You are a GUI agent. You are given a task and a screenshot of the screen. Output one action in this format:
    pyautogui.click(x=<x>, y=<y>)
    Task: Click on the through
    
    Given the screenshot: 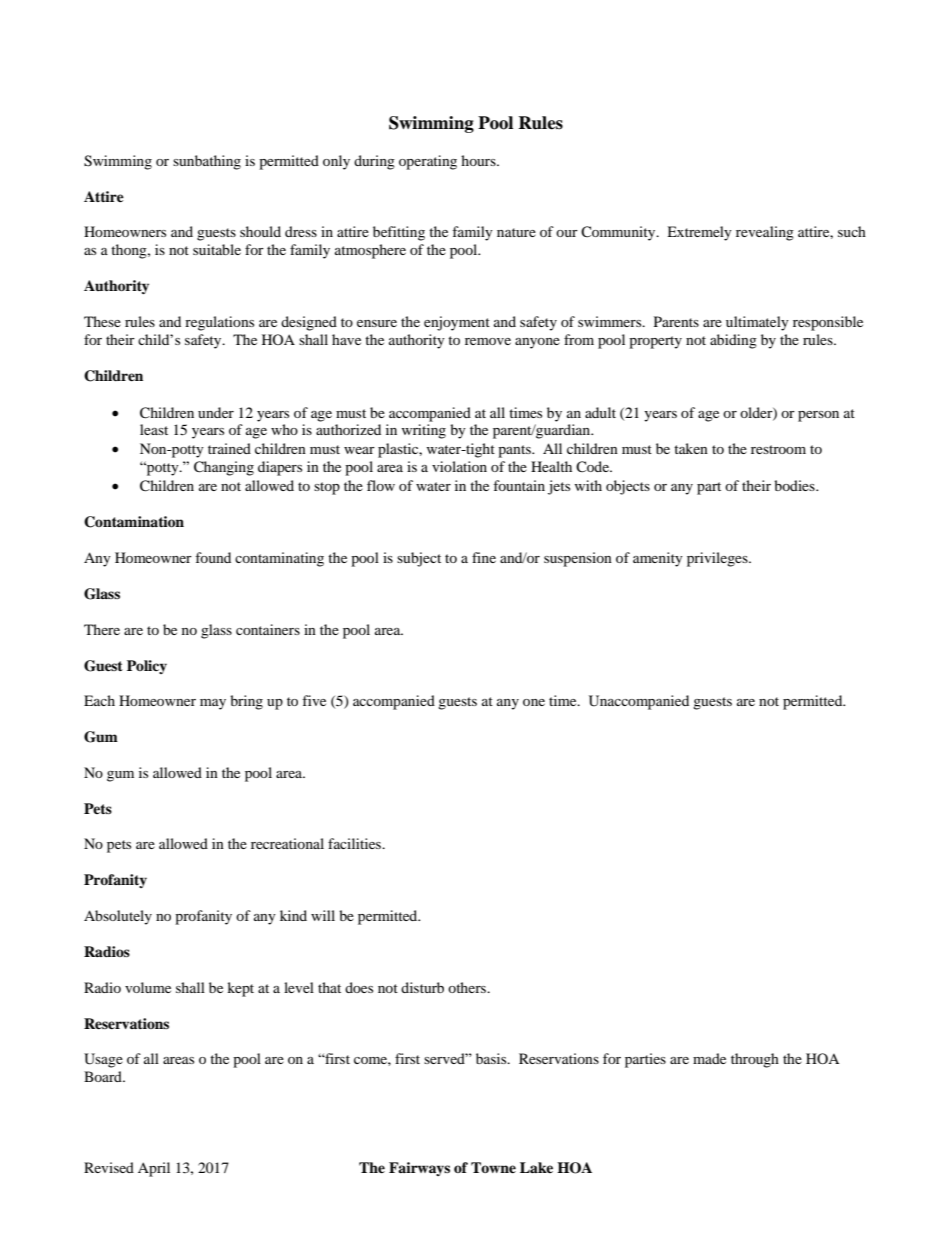 What is the action you would take?
    pyautogui.click(x=755, y=1060)
